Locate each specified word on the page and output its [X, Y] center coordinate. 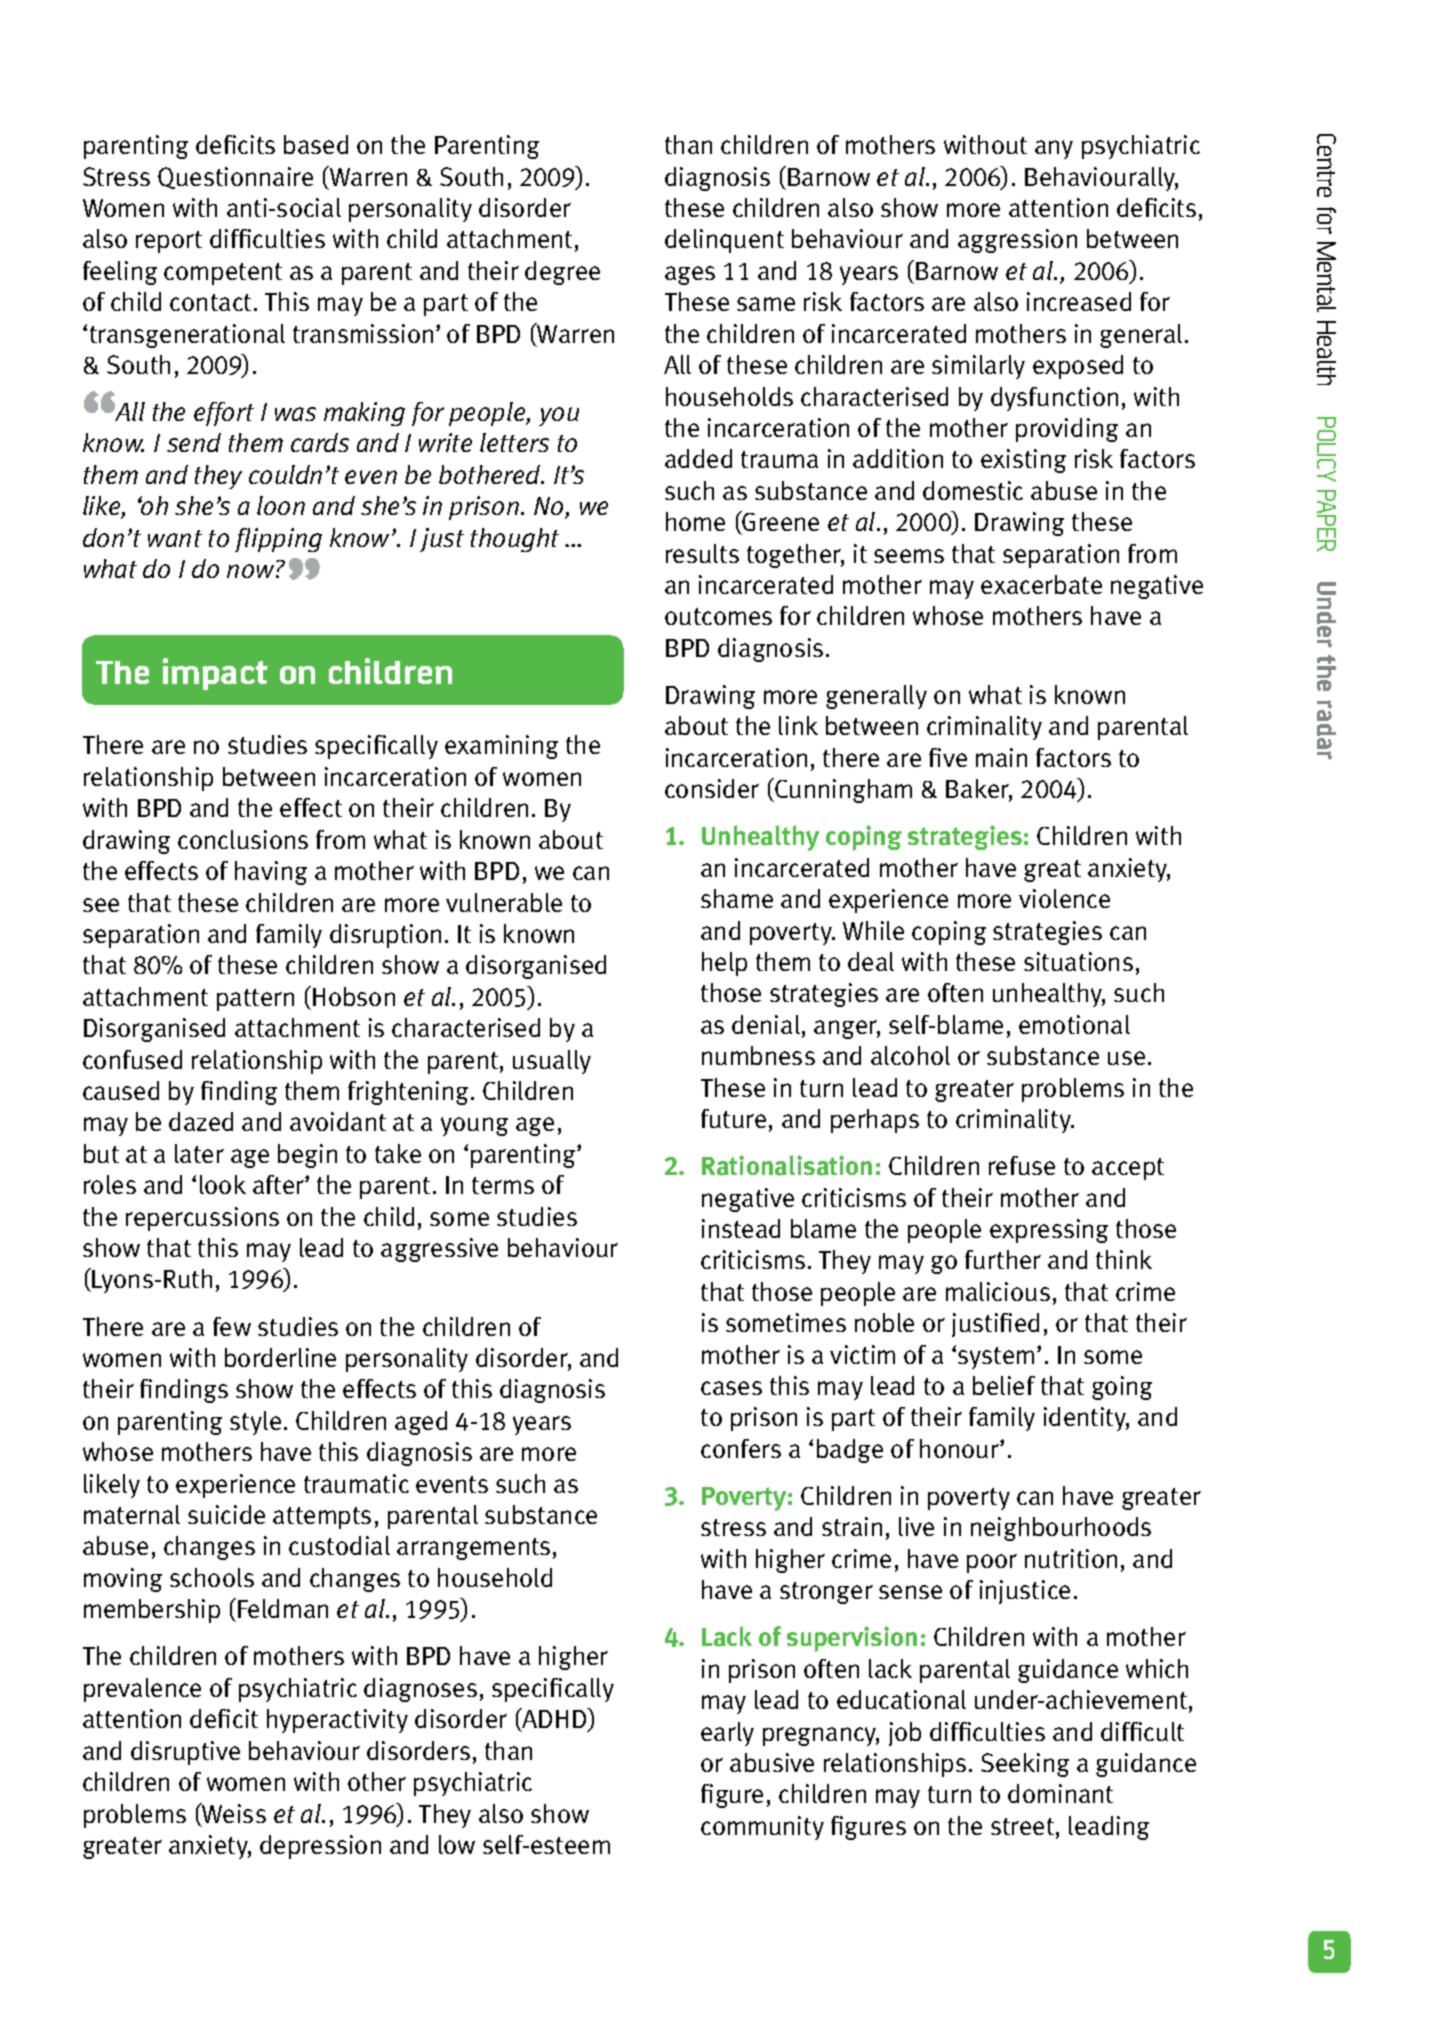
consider [712, 788]
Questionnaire [235, 178]
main [1001, 757]
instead [741, 1228]
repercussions [202, 1219]
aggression [1017, 241]
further [1003, 1259]
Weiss [233, 1814]
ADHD [554, 1719]
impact [215, 674]
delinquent [724, 241]
